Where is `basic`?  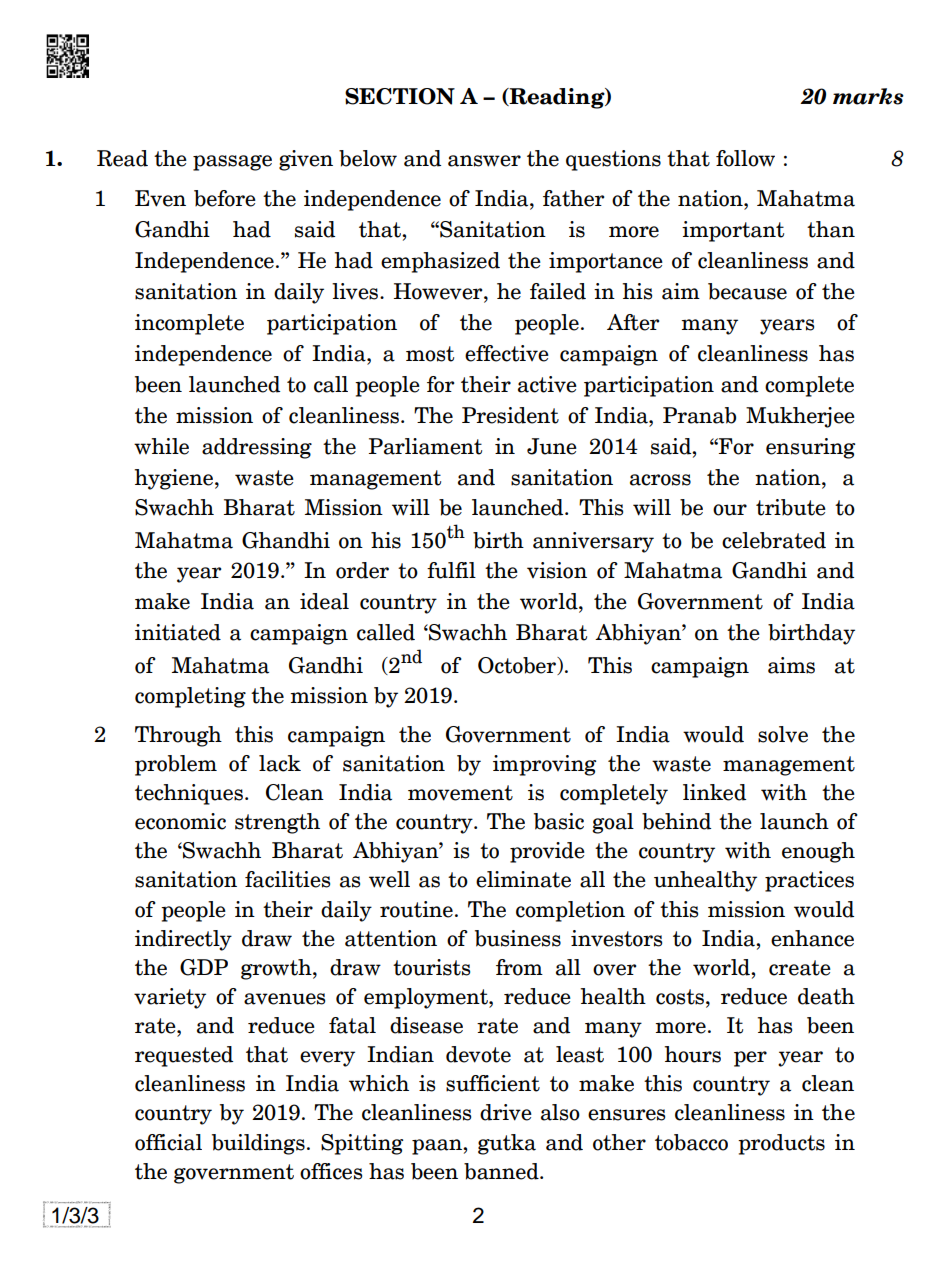 basic is located at coordinates (559, 821).
